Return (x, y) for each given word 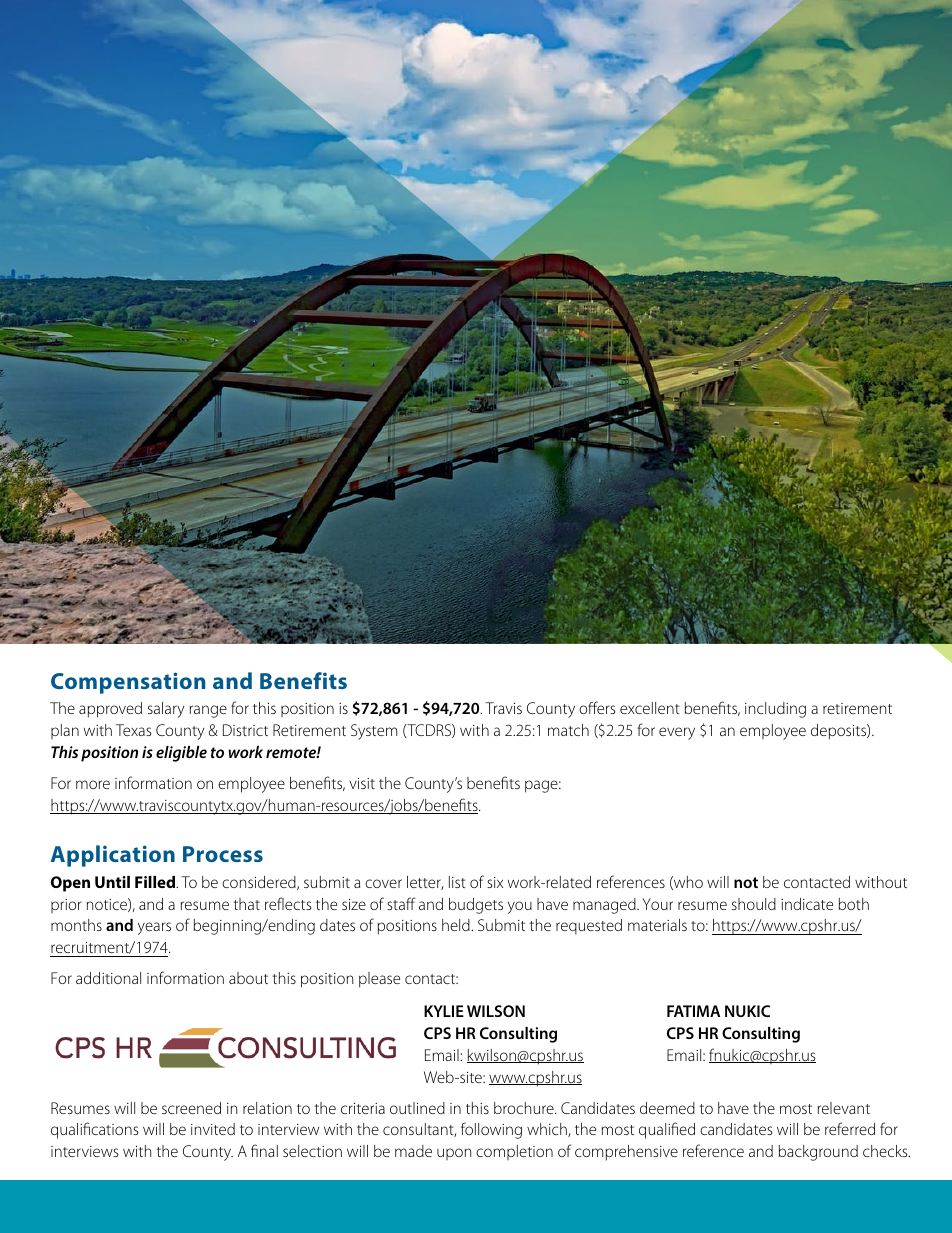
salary (166, 710)
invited (213, 1129)
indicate (807, 904)
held (457, 925)
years (154, 928)
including (775, 710)
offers (597, 707)
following (491, 1130)
